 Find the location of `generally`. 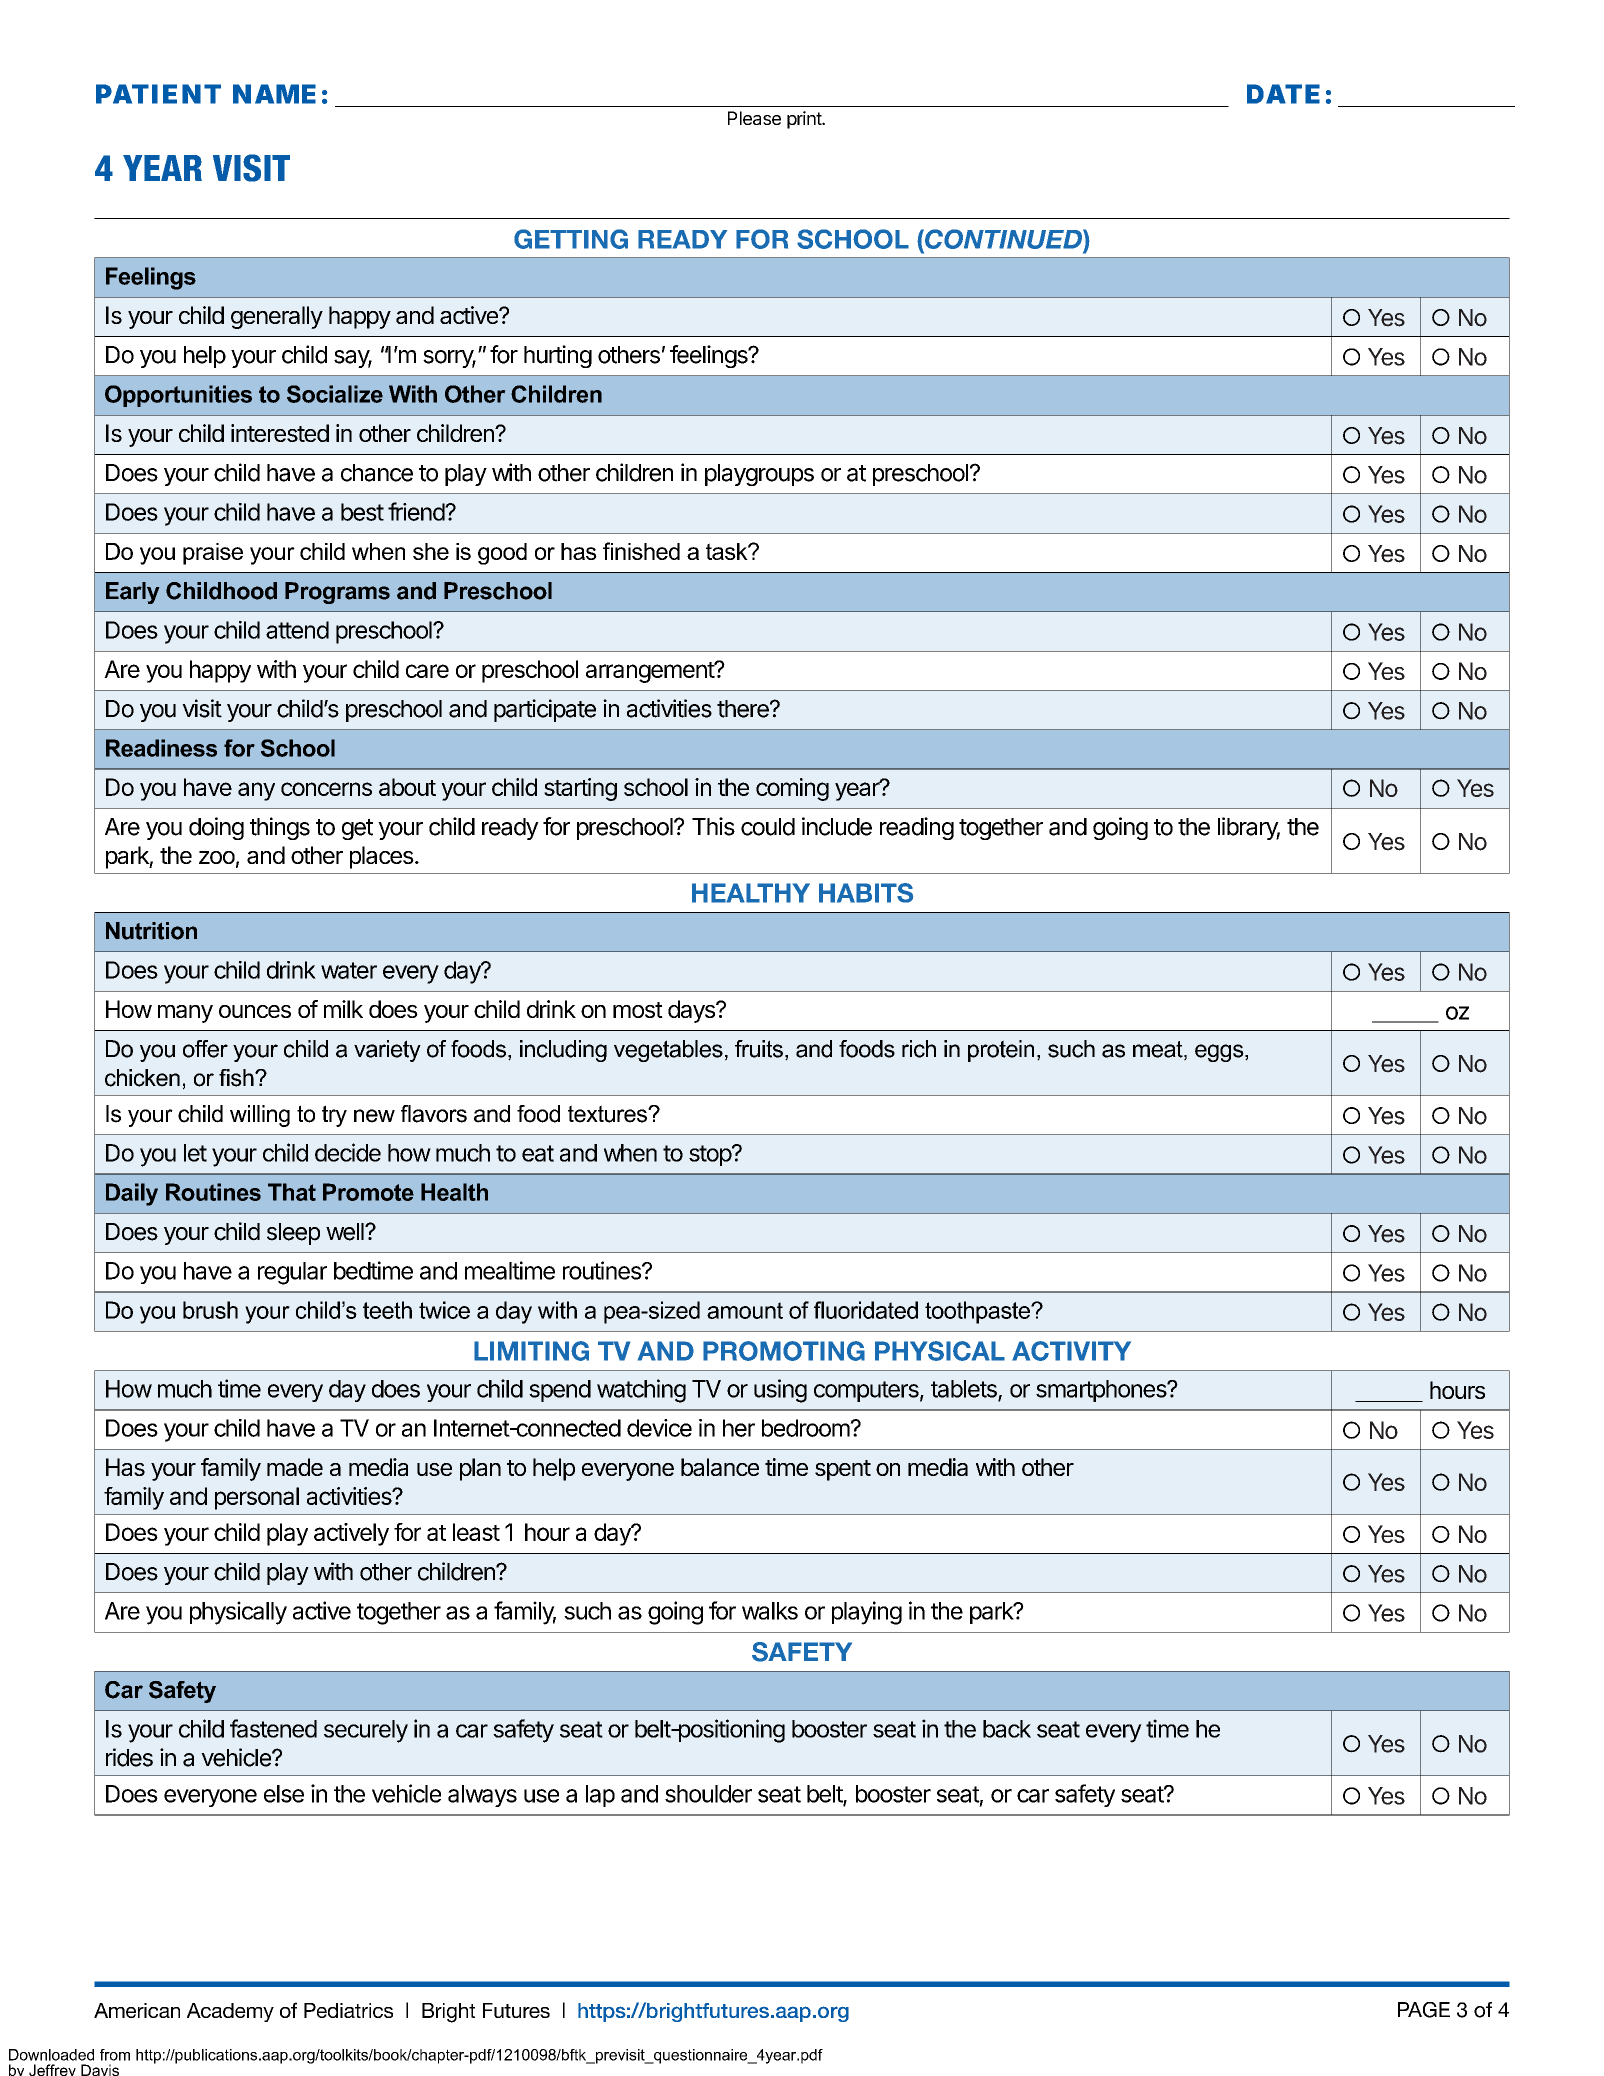

generally is located at coordinates (277, 317).
